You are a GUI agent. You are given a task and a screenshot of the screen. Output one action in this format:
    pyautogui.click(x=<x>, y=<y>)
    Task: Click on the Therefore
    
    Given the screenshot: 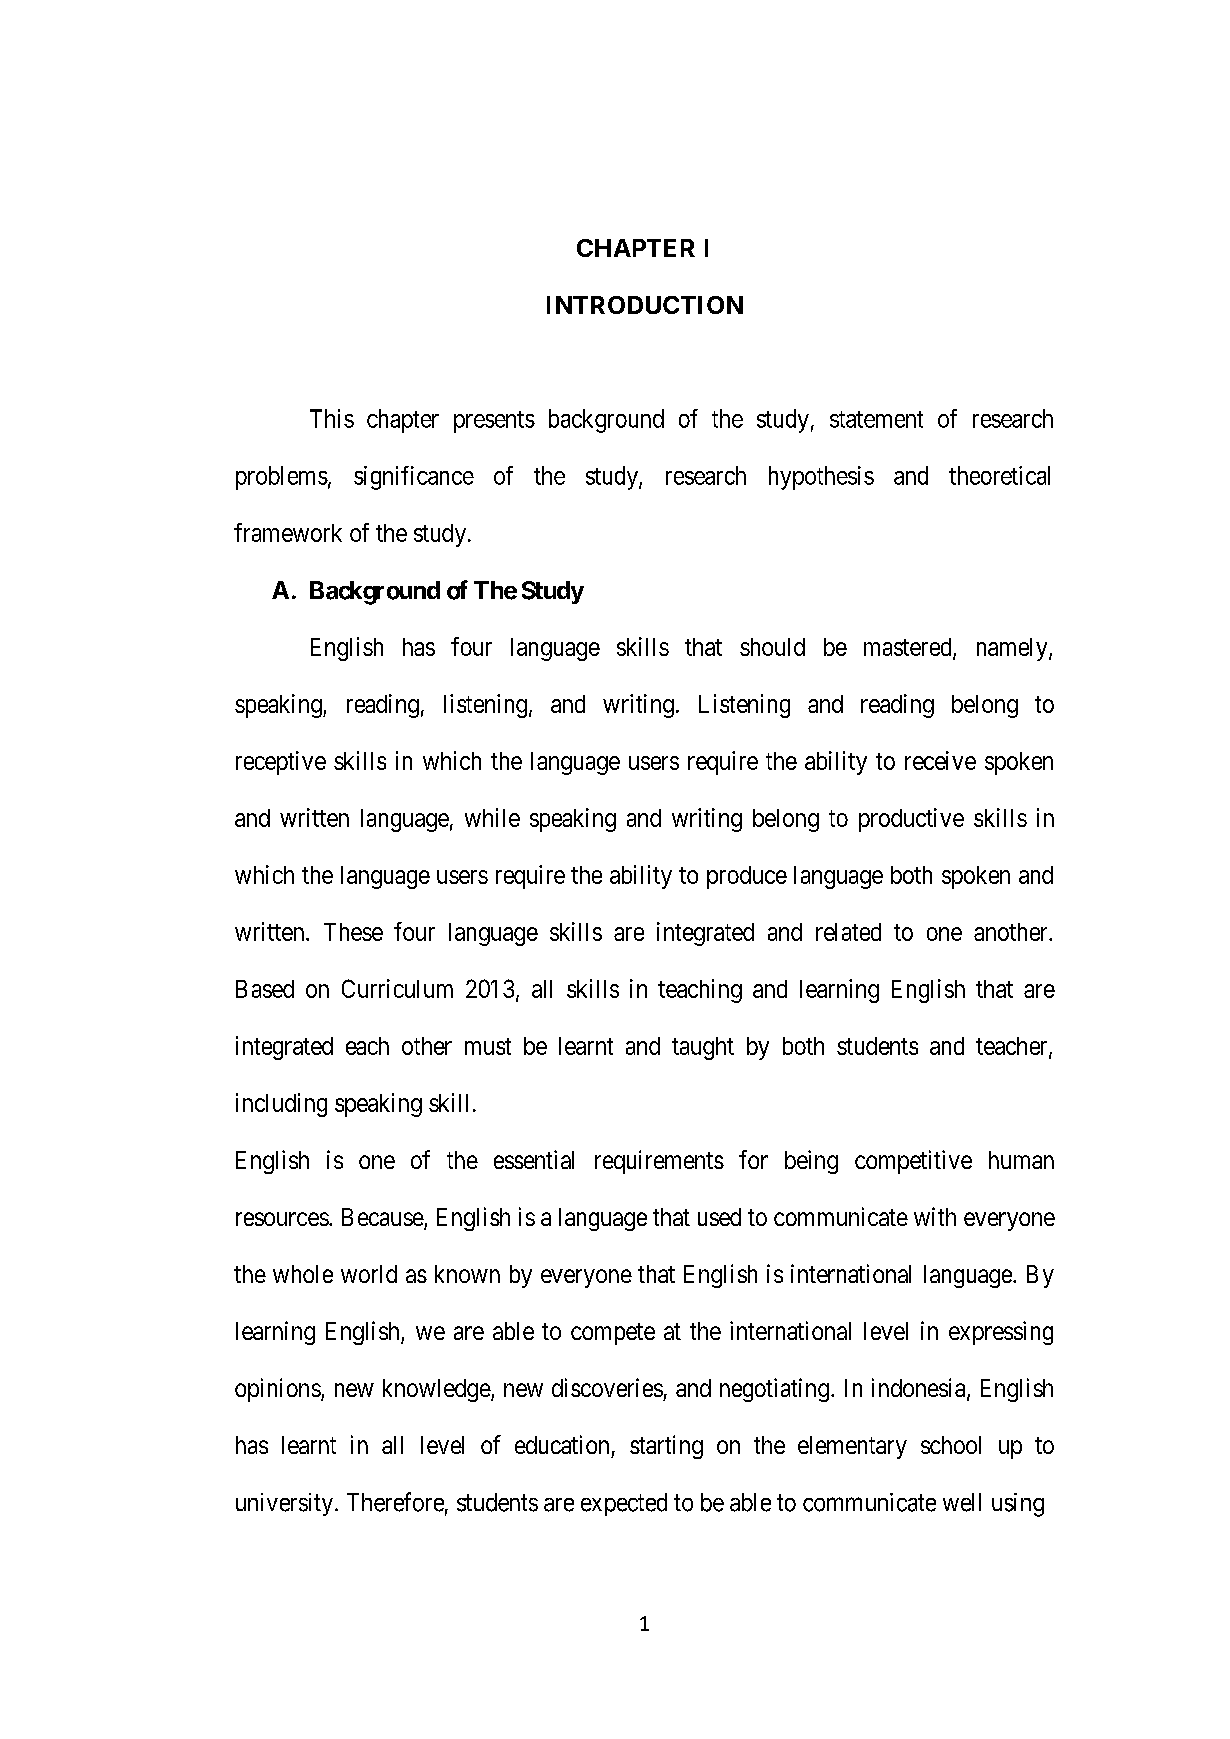 What is the action you would take?
    pyautogui.click(x=395, y=1502)
